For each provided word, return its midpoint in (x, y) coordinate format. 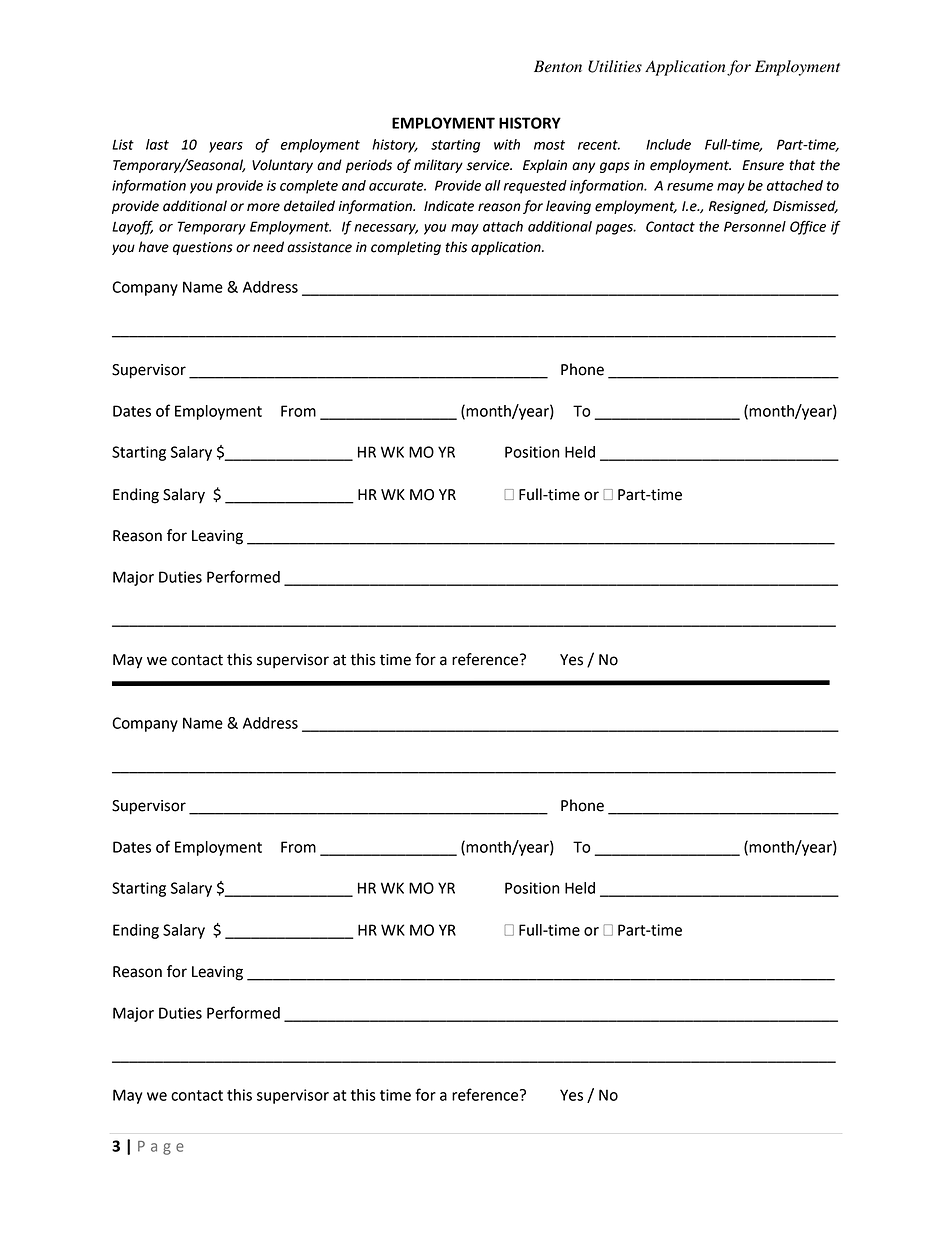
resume (690, 187)
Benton (558, 66)
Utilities (615, 66)
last (157, 144)
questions (203, 248)
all (493, 185)
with (507, 144)
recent (599, 145)
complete (309, 187)
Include (668, 144)
